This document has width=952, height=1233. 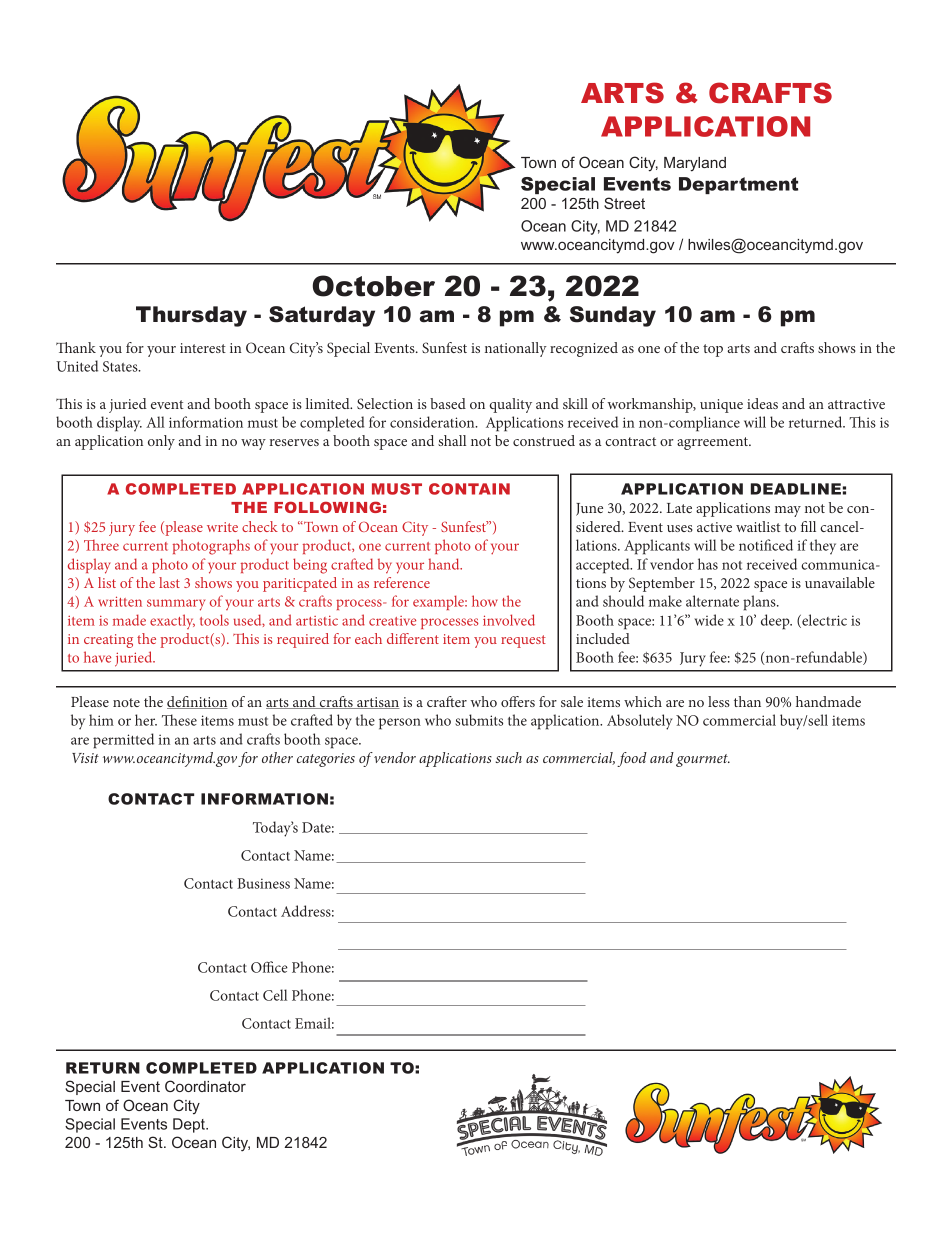 What do you see at coordinates (788, 511) in the document?
I see `may` at bounding box center [788, 511].
